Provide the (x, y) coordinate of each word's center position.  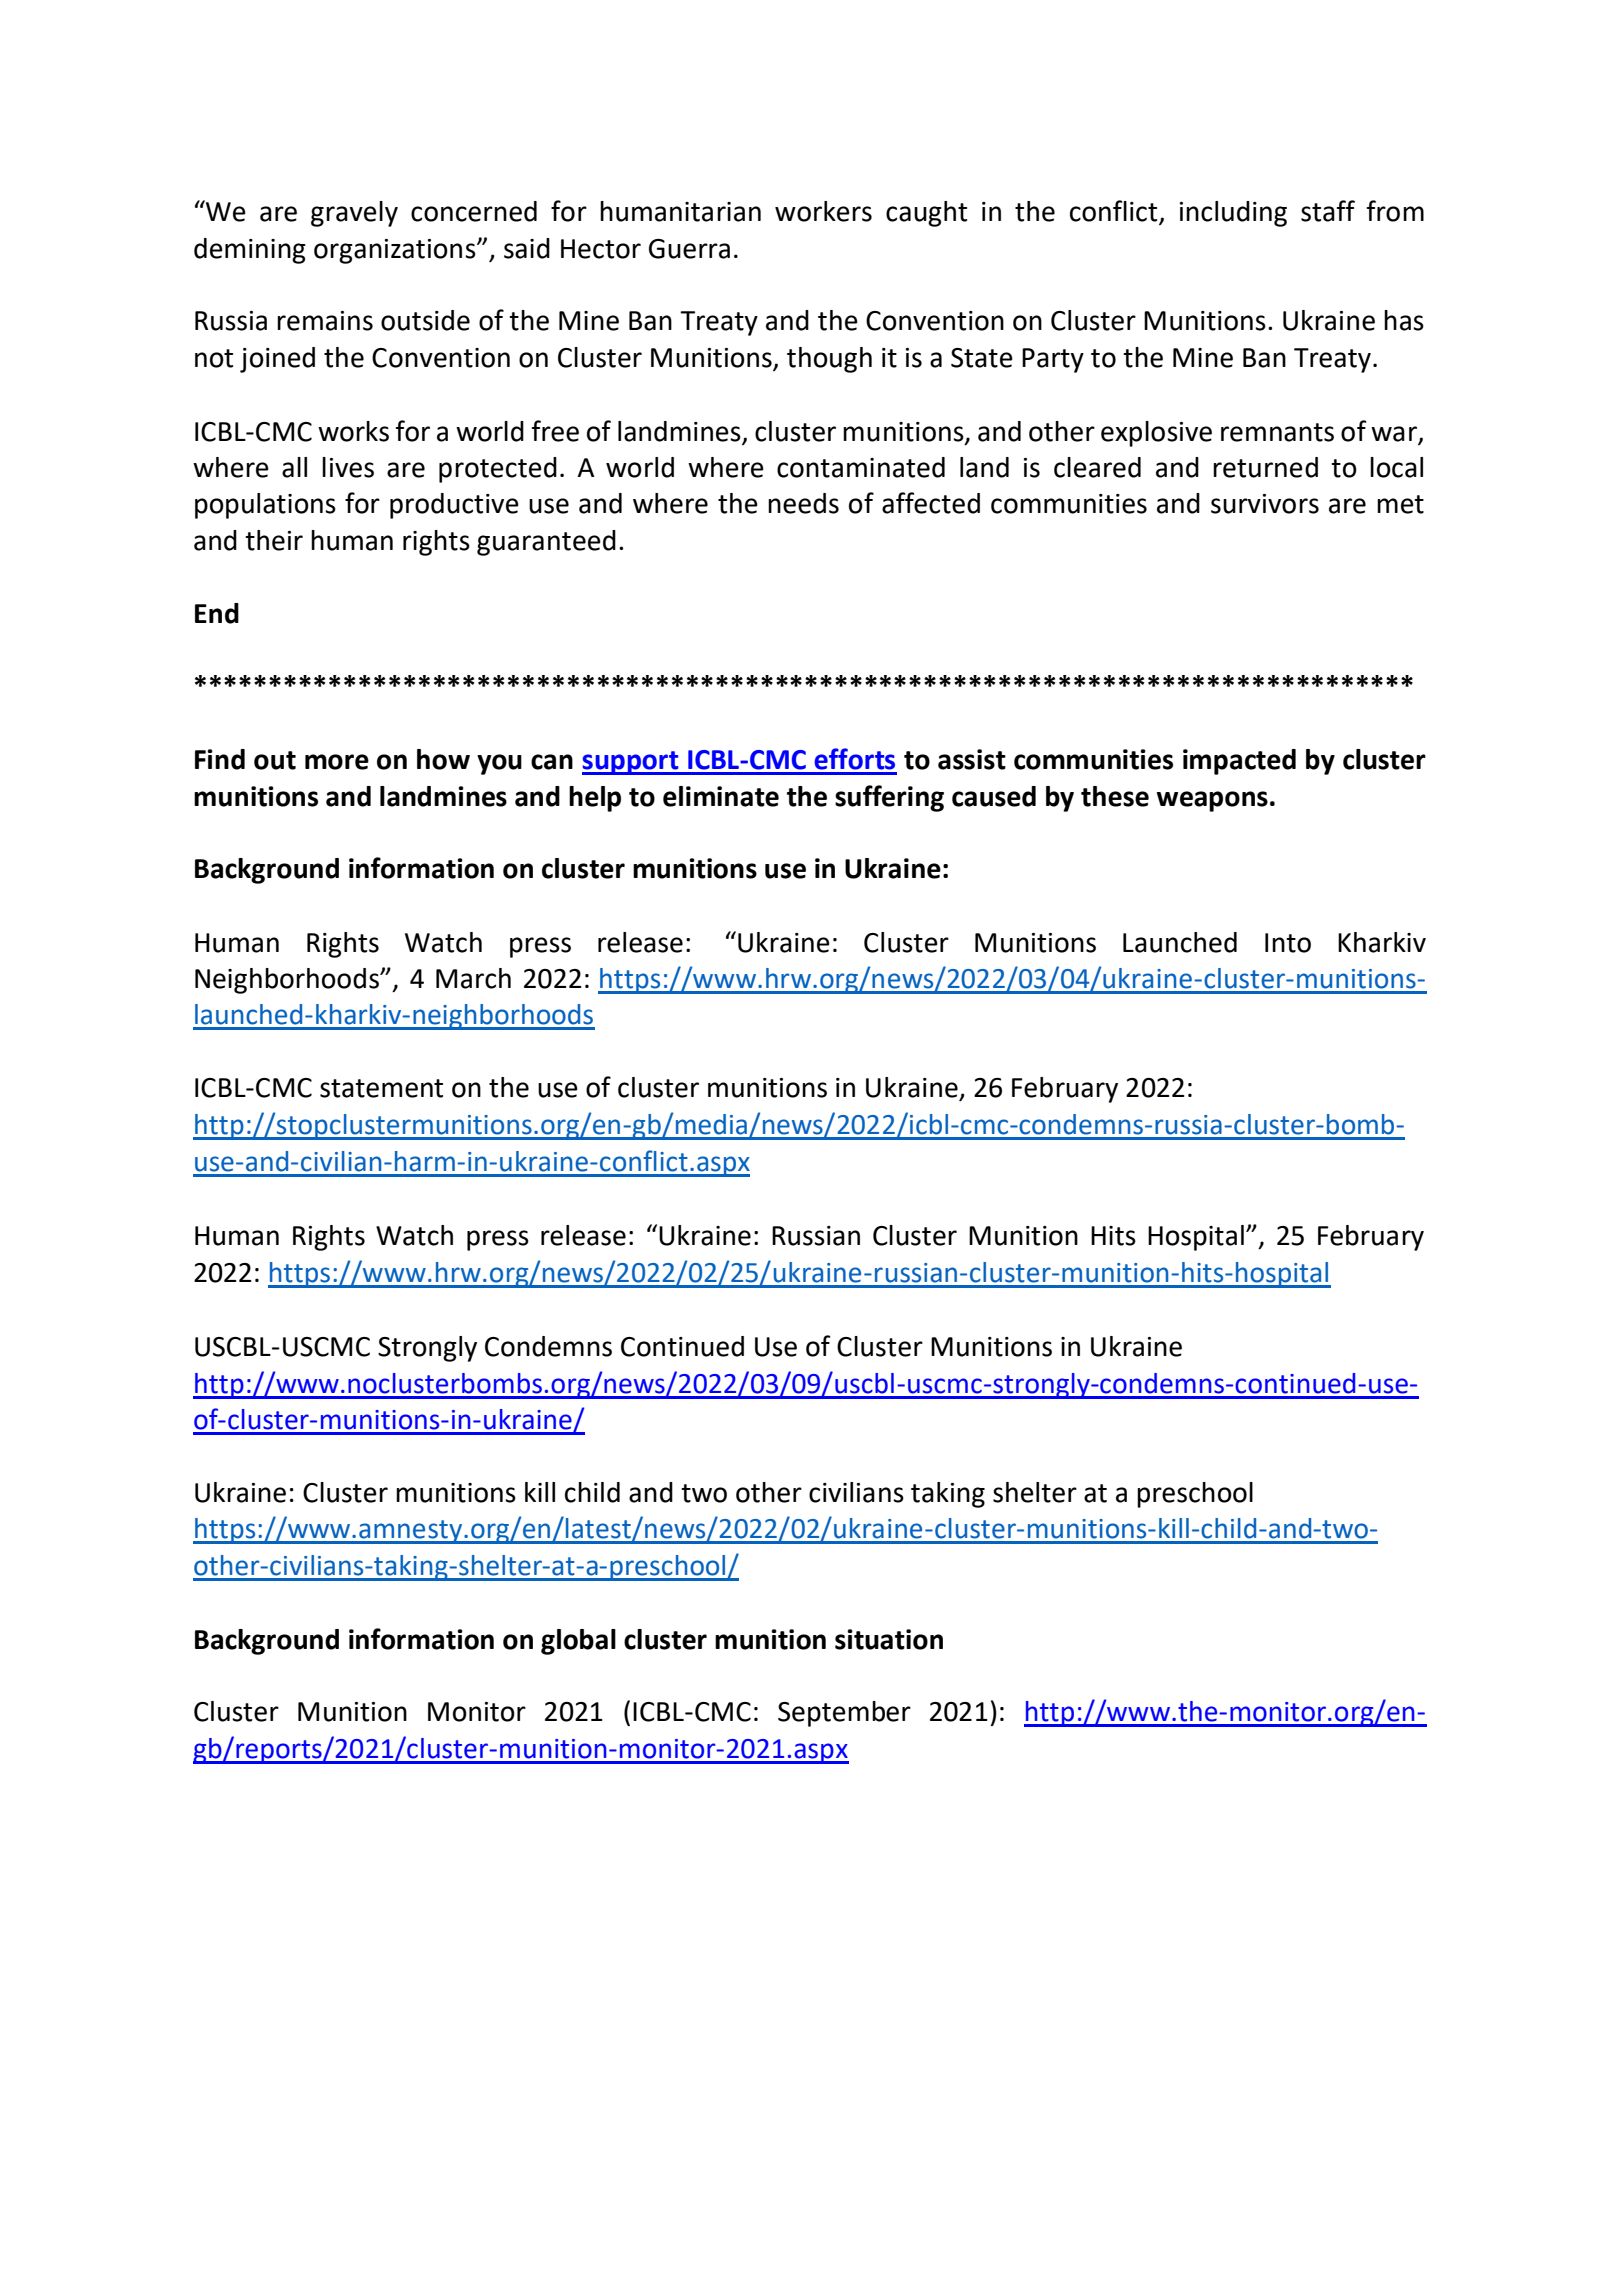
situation (889, 1639)
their (274, 540)
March (473, 978)
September (844, 1714)
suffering (889, 798)
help (595, 799)
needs (803, 503)
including (1233, 214)
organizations (396, 251)
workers (823, 211)
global (578, 1642)
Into (1288, 943)
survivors (1265, 504)
